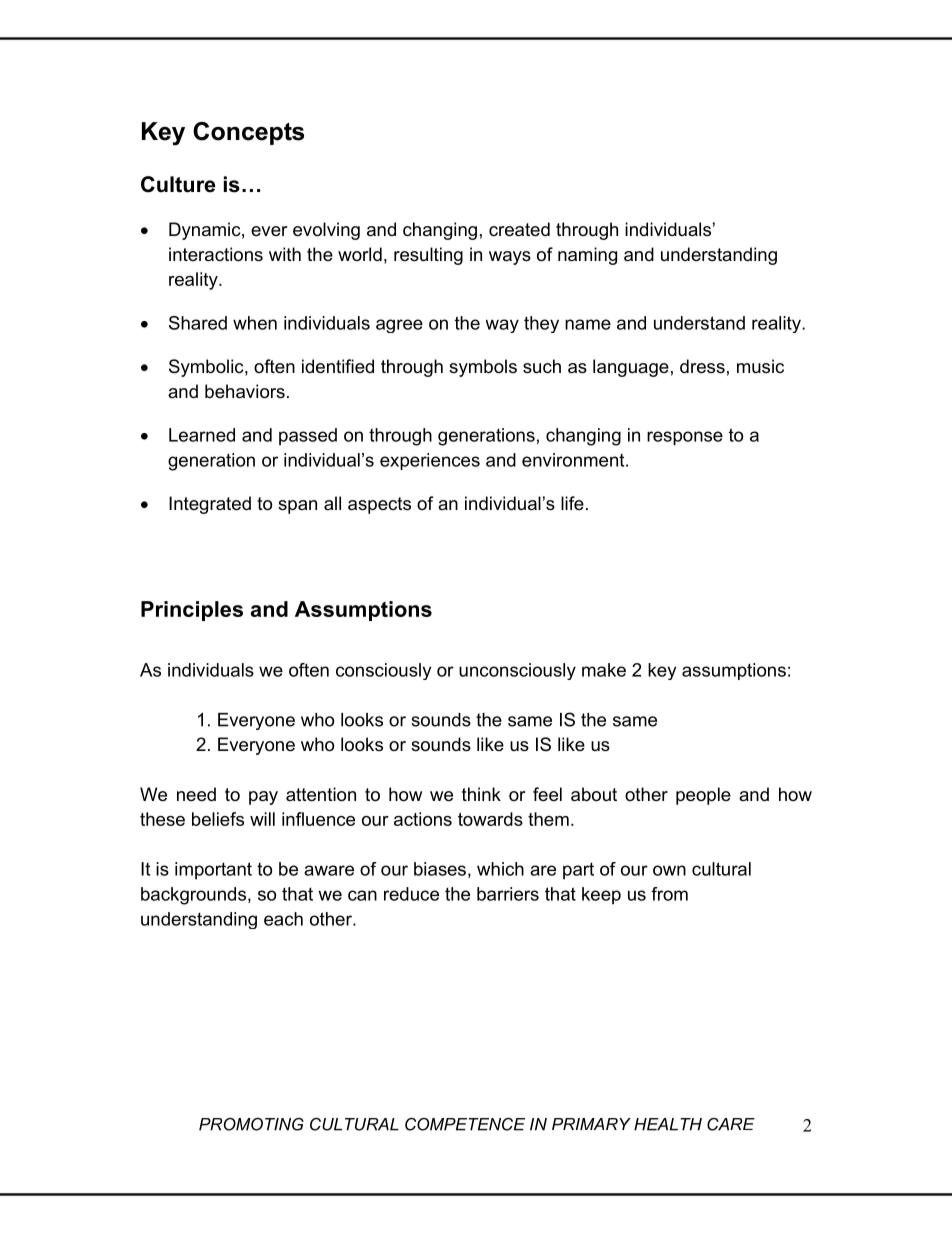 The height and width of the screenshot is (1233, 952). Describe the element at coordinates (519, 229) in the screenshot. I see `created` at that location.
